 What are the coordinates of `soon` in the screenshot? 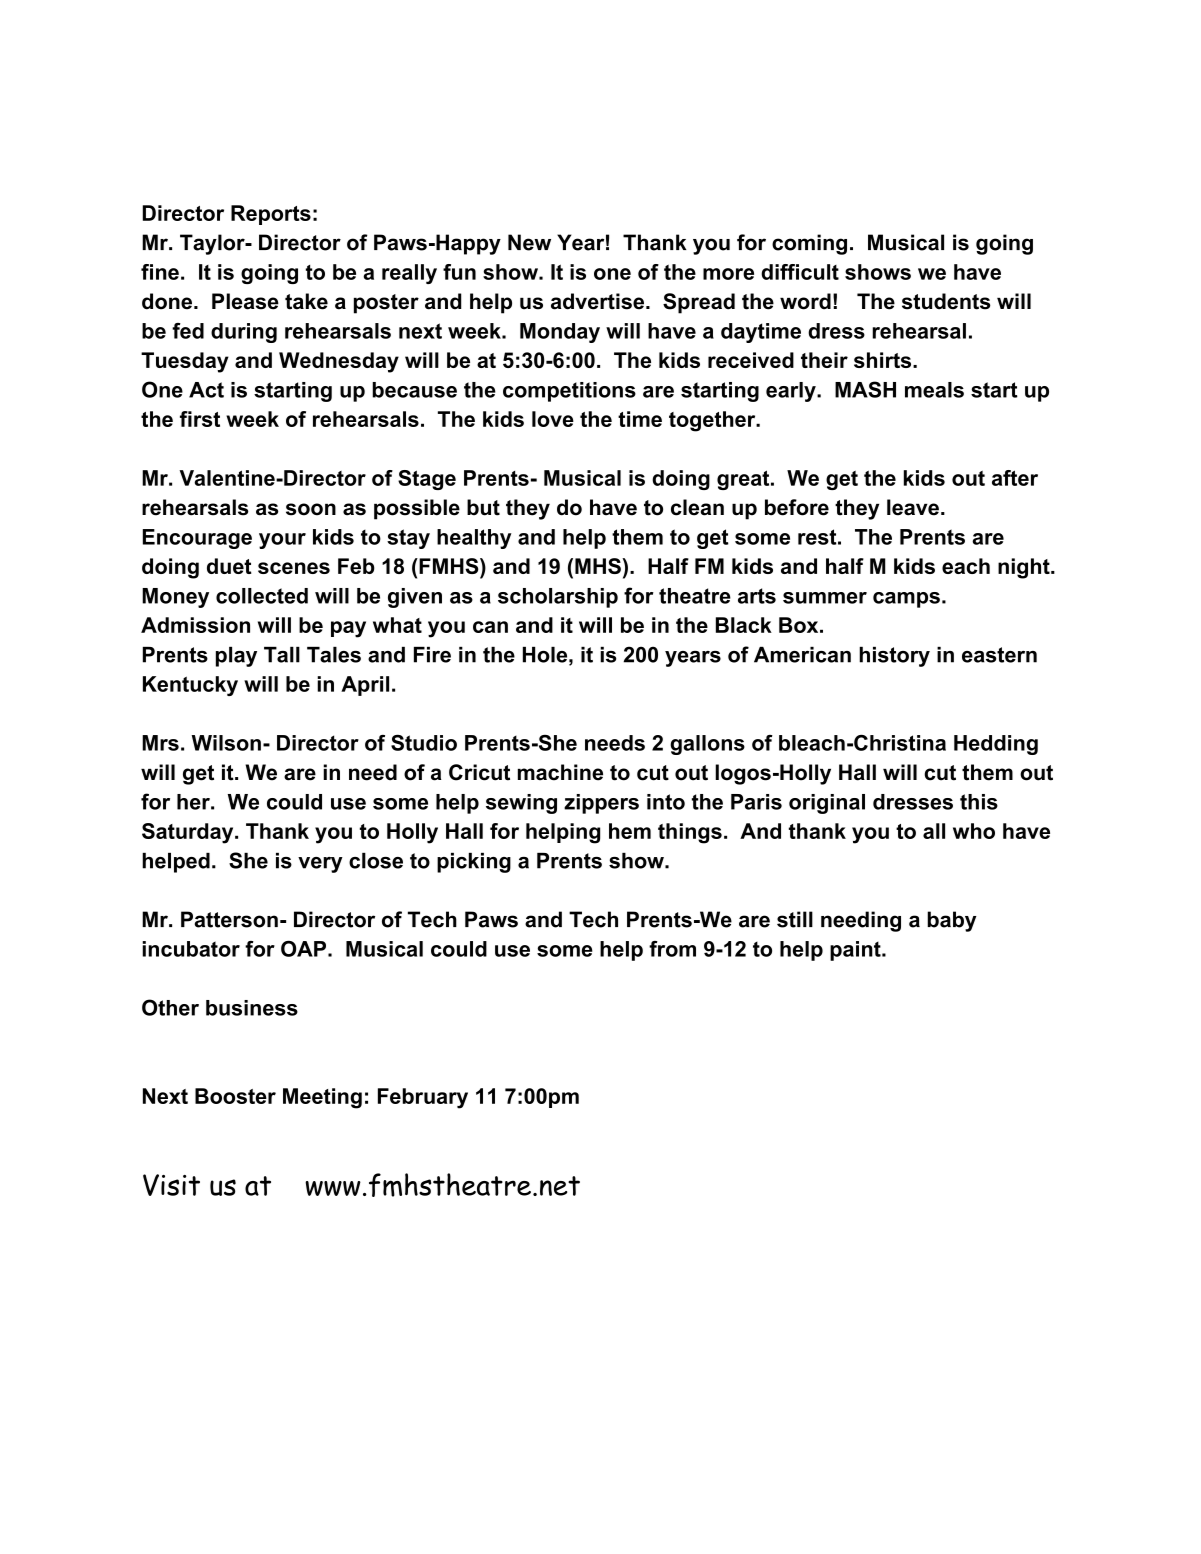 It's located at (311, 509).
